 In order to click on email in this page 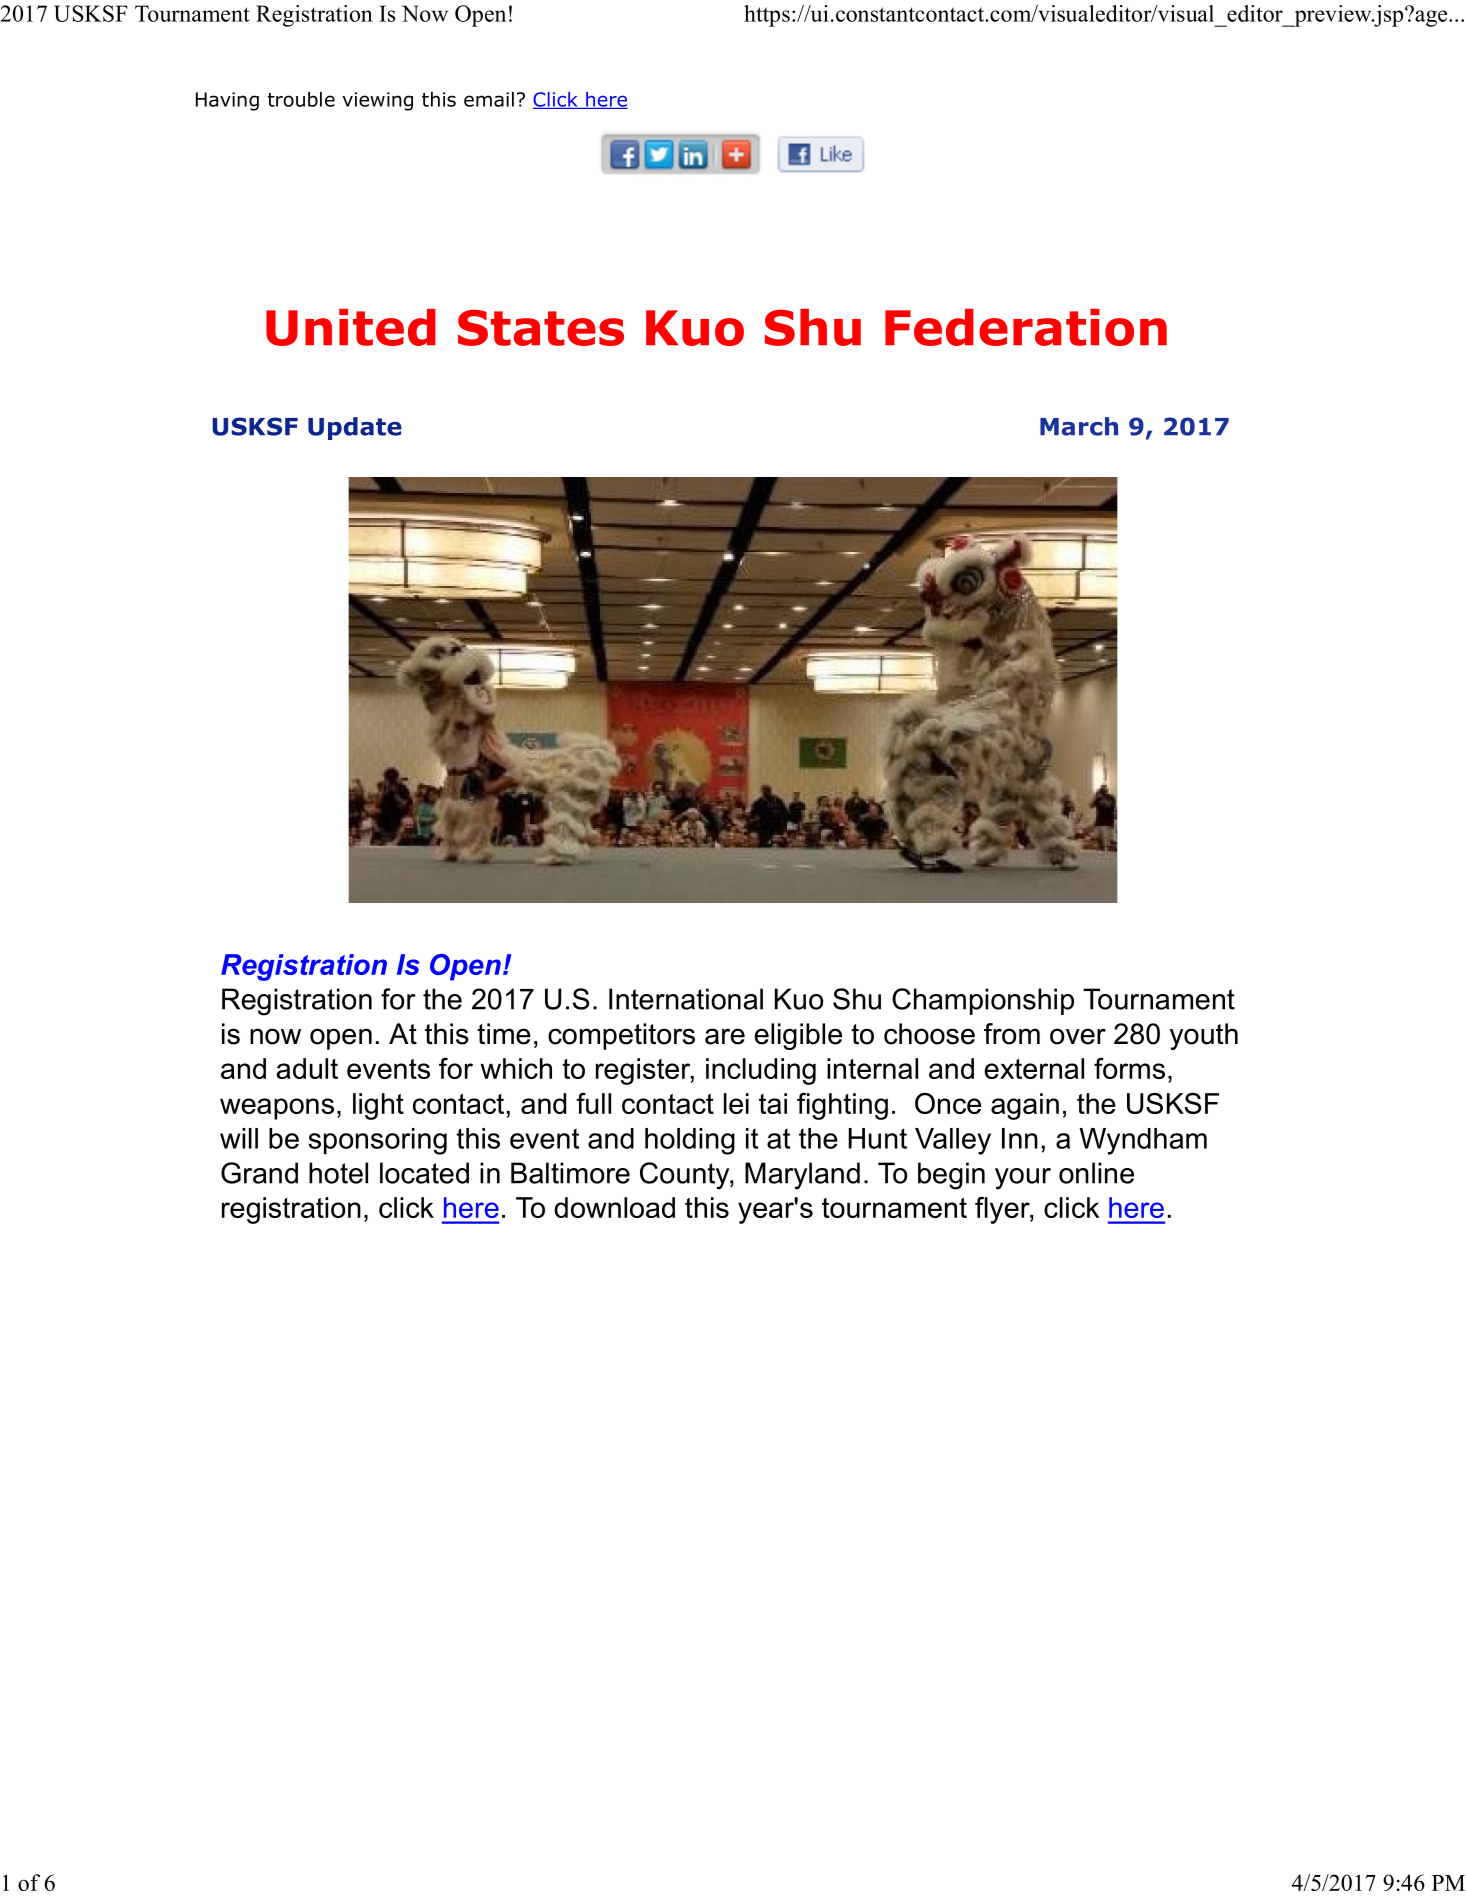, I will do `click(489, 99)`.
